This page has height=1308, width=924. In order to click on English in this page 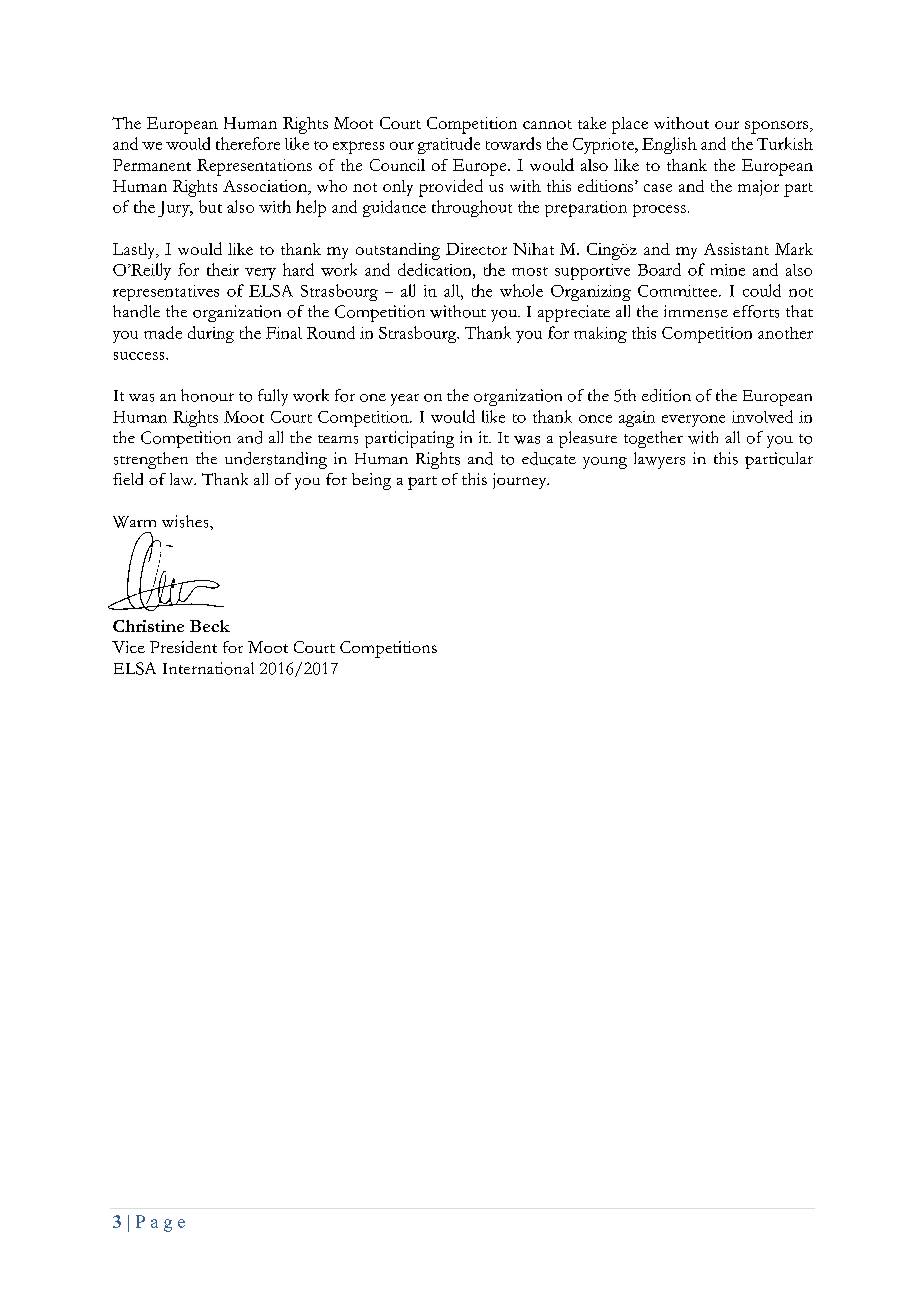, I will do `click(669, 145)`.
